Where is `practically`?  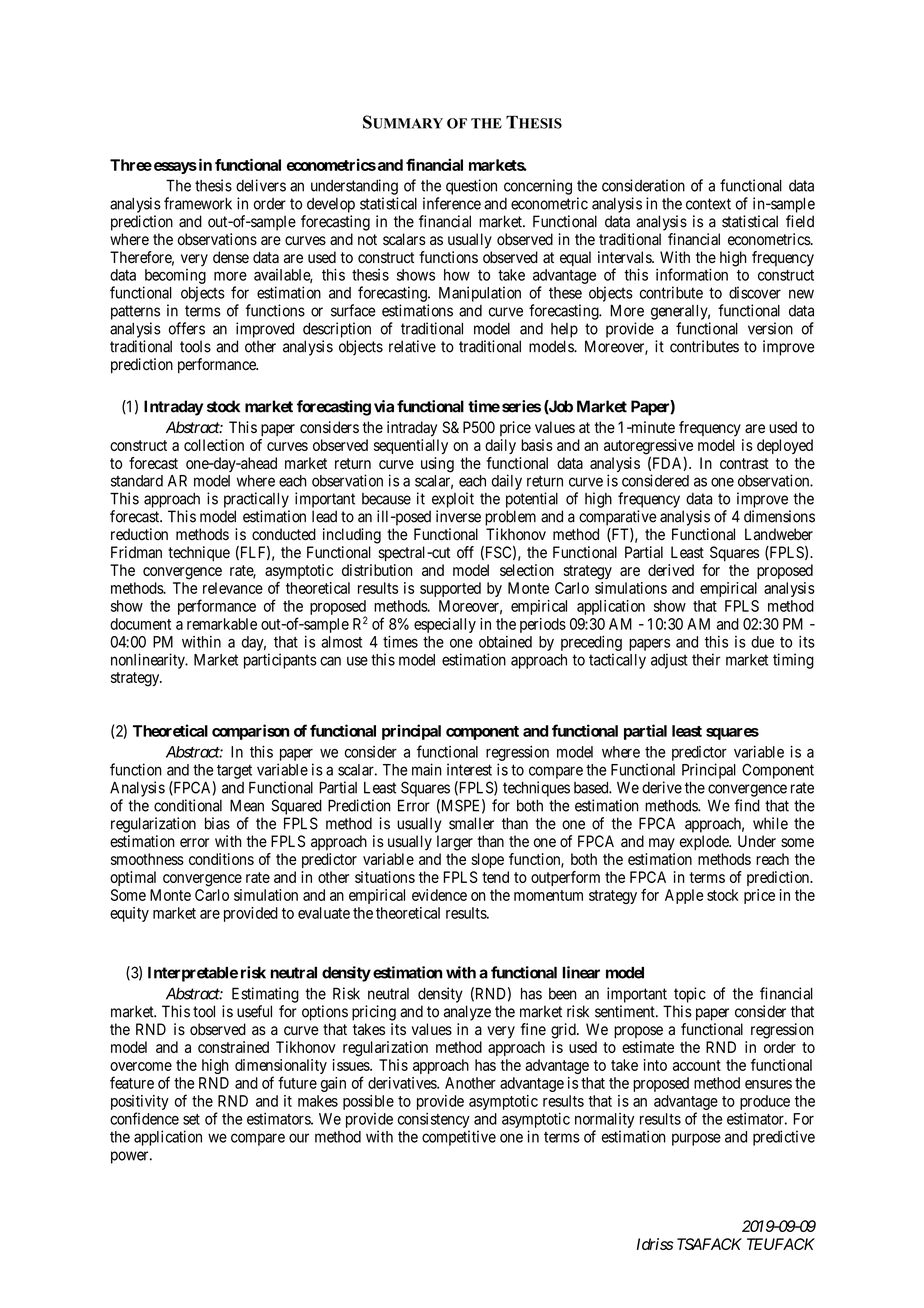
practically is located at coordinates (256, 500).
